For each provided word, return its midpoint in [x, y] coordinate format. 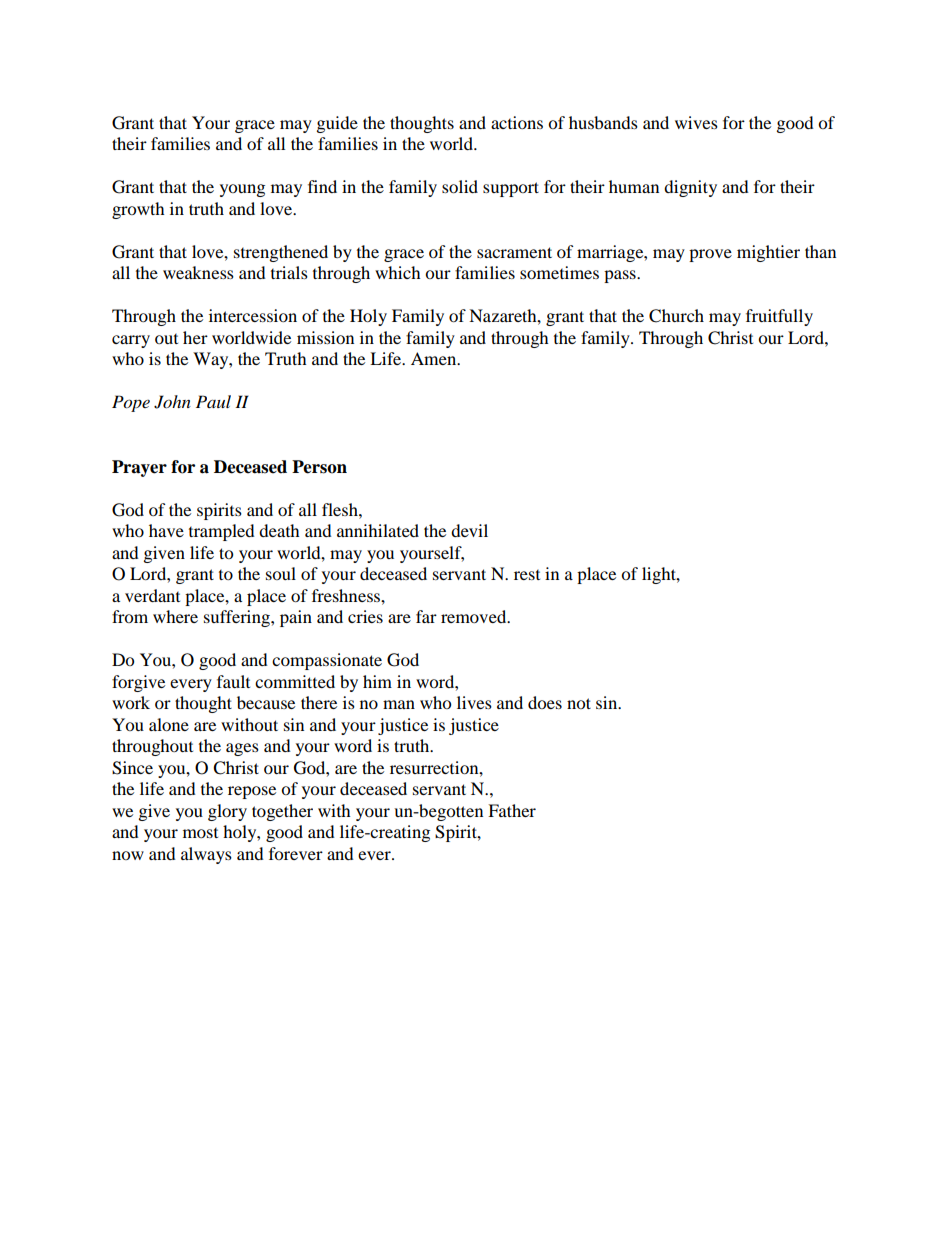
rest [527, 575]
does [545, 702]
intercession [253, 315]
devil [469, 530]
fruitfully [779, 317]
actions [517, 122]
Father [512, 810]
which [398, 272]
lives [474, 702]
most [200, 833]
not [579, 703]
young [242, 190]
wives [696, 122]
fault [233, 681]
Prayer [139, 468]
